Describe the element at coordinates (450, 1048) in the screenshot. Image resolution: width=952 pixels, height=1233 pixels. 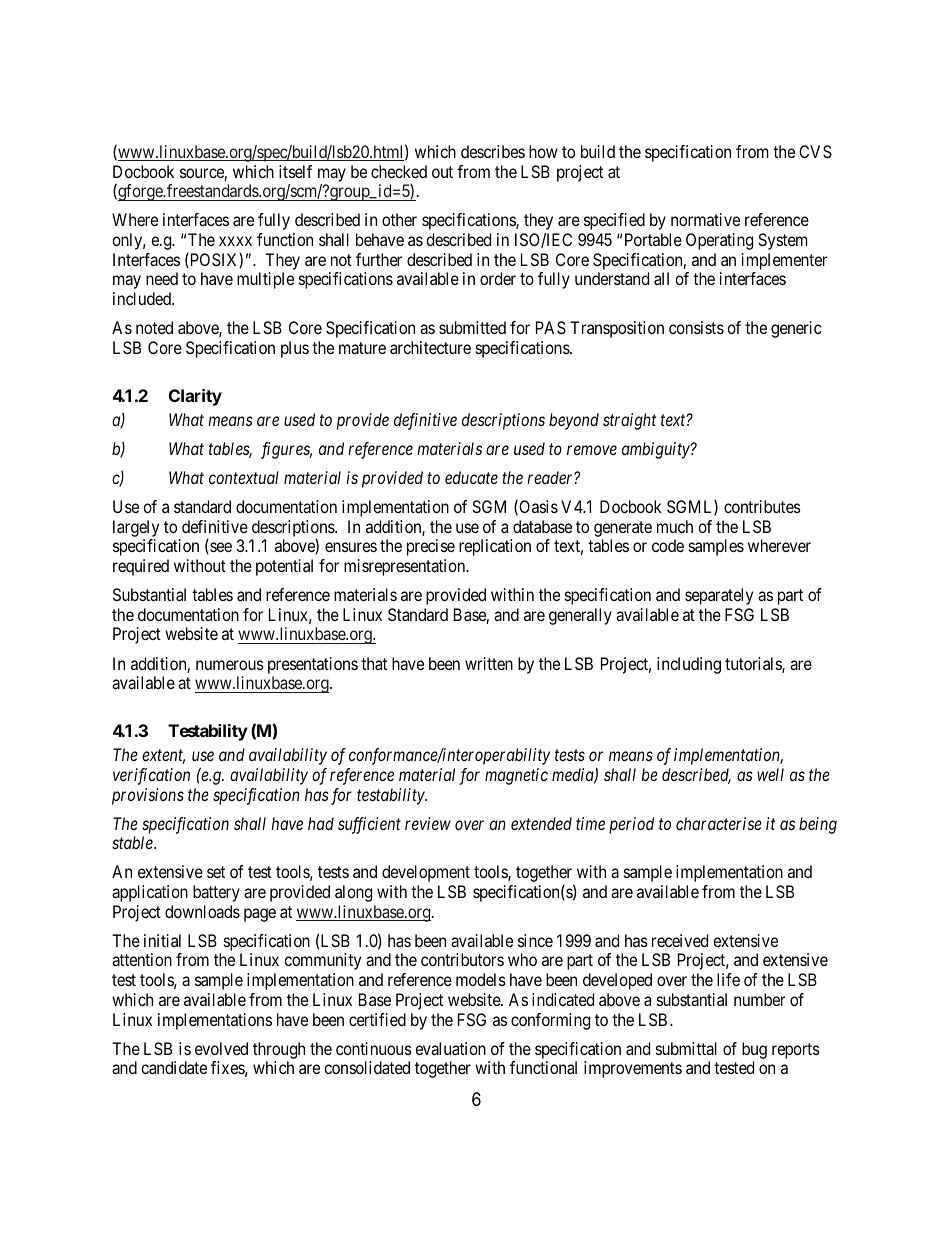
I see `evaluation` at that location.
